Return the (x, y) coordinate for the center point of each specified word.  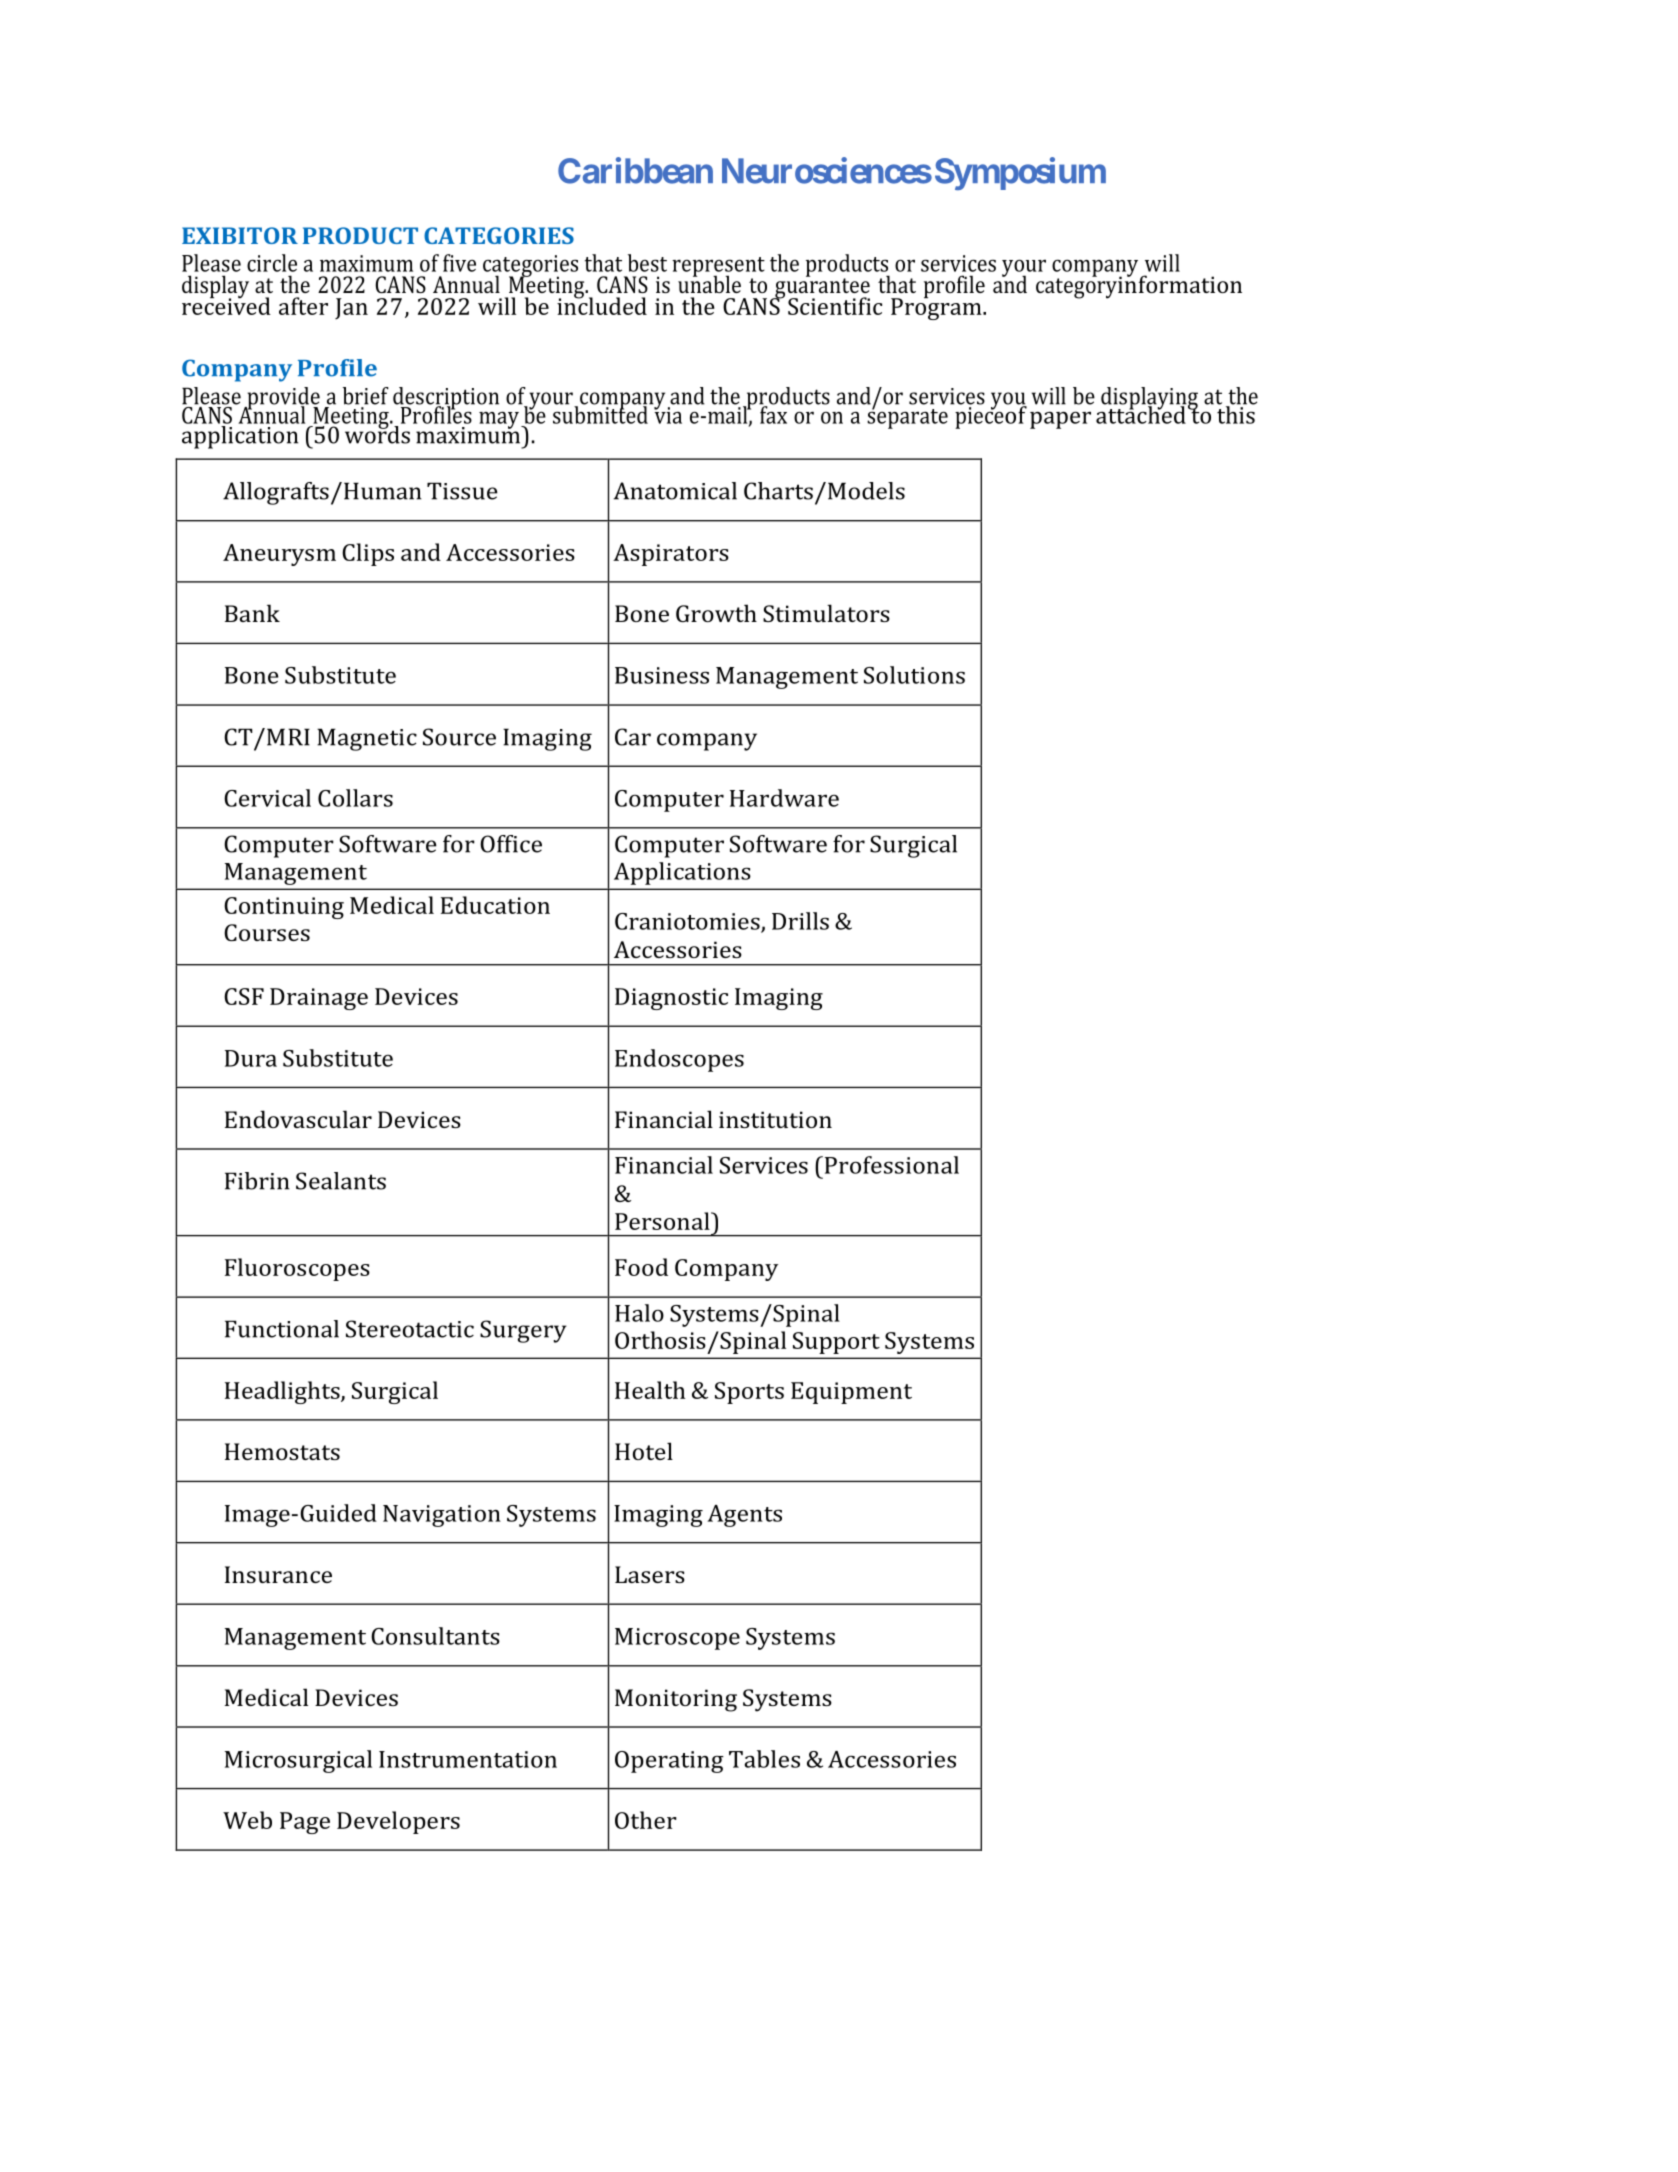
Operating (669, 1762)
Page (305, 1823)
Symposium (1020, 173)
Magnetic (367, 739)
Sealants (341, 1181)
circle (272, 263)
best (647, 263)
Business (662, 675)
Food (641, 1267)
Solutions (914, 675)
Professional (890, 1165)
